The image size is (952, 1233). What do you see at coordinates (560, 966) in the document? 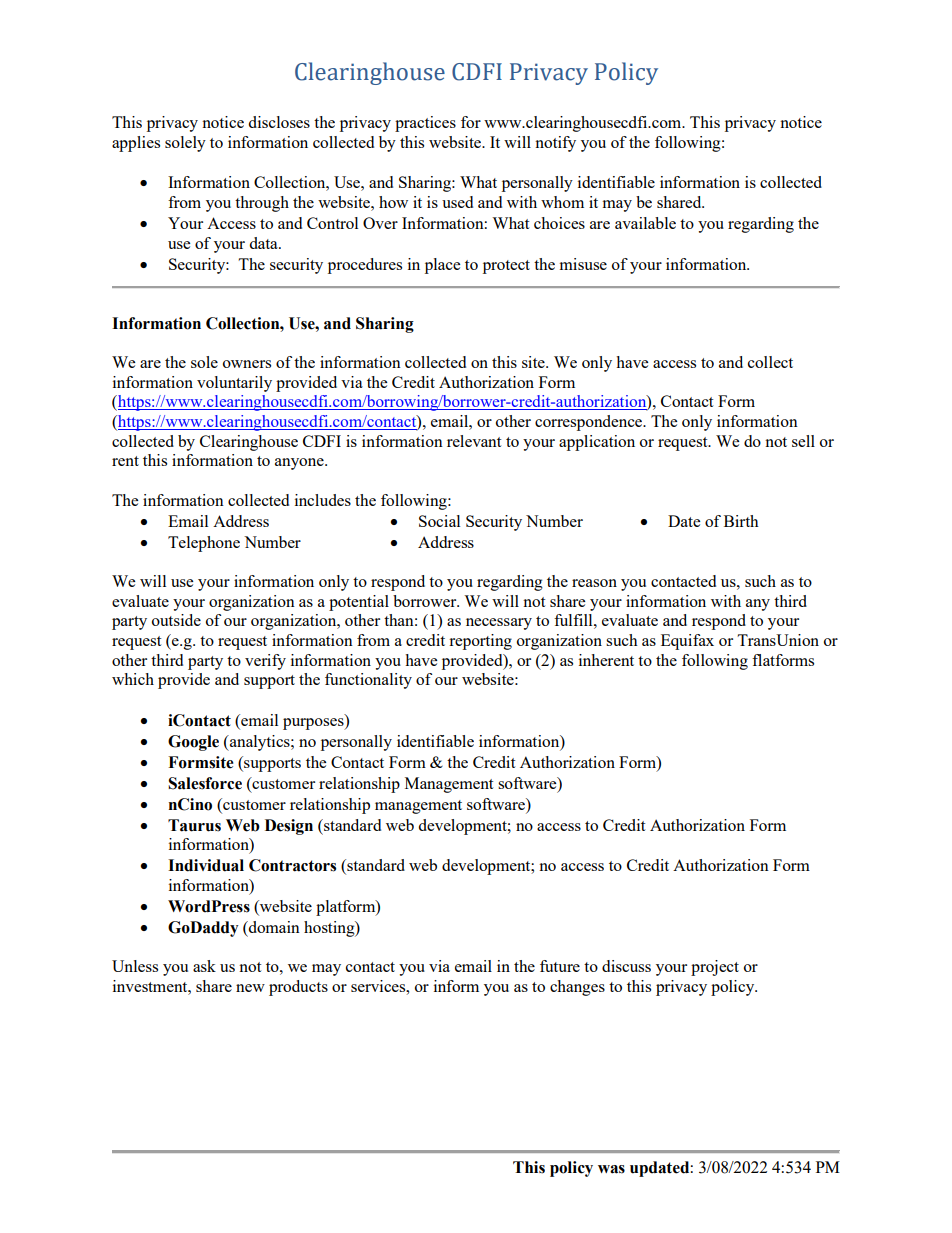
I see `future` at bounding box center [560, 966].
